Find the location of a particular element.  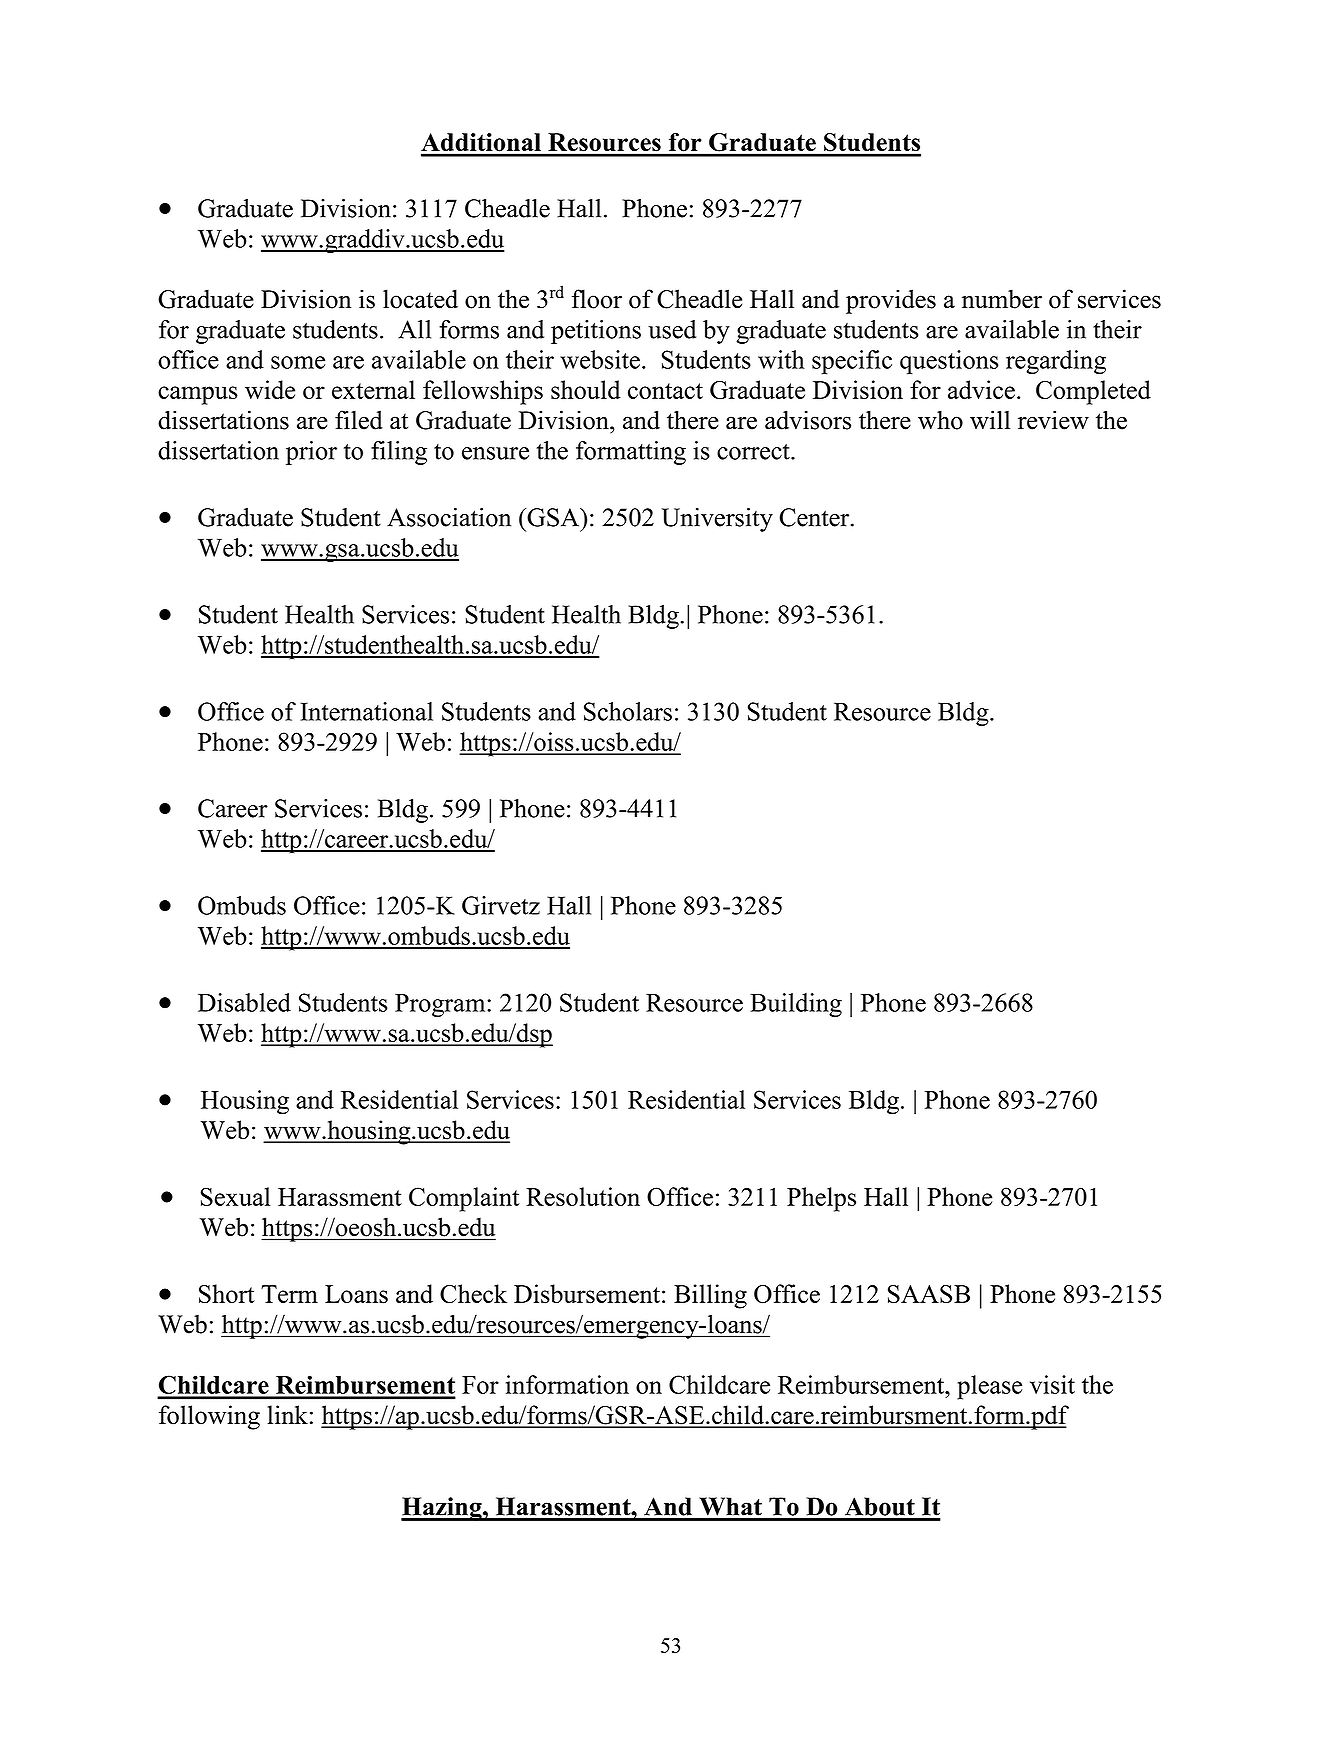

Phelps is located at coordinates (821, 1199).
